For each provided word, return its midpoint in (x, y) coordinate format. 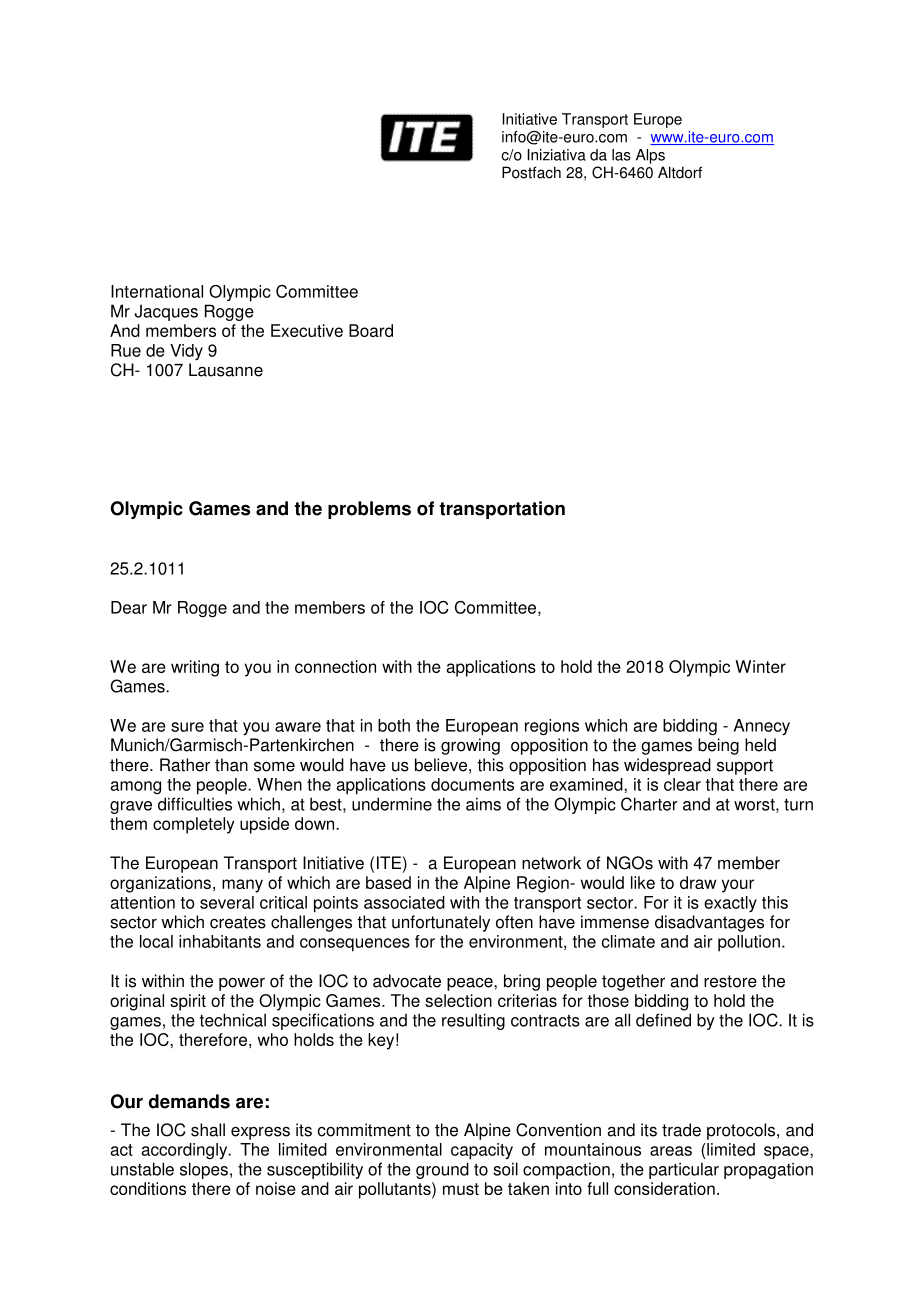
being (718, 746)
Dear (129, 607)
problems (369, 510)
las (621, 155)
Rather (185, 765)
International (157, 291)
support (745, 767)
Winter (760, 666)
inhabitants (220, 941)
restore (730, 981)
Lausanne (226, 370)
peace (471, 984)
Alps (650, 156)
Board (371, 330)
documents (472, 784)
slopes (204, 1170)
